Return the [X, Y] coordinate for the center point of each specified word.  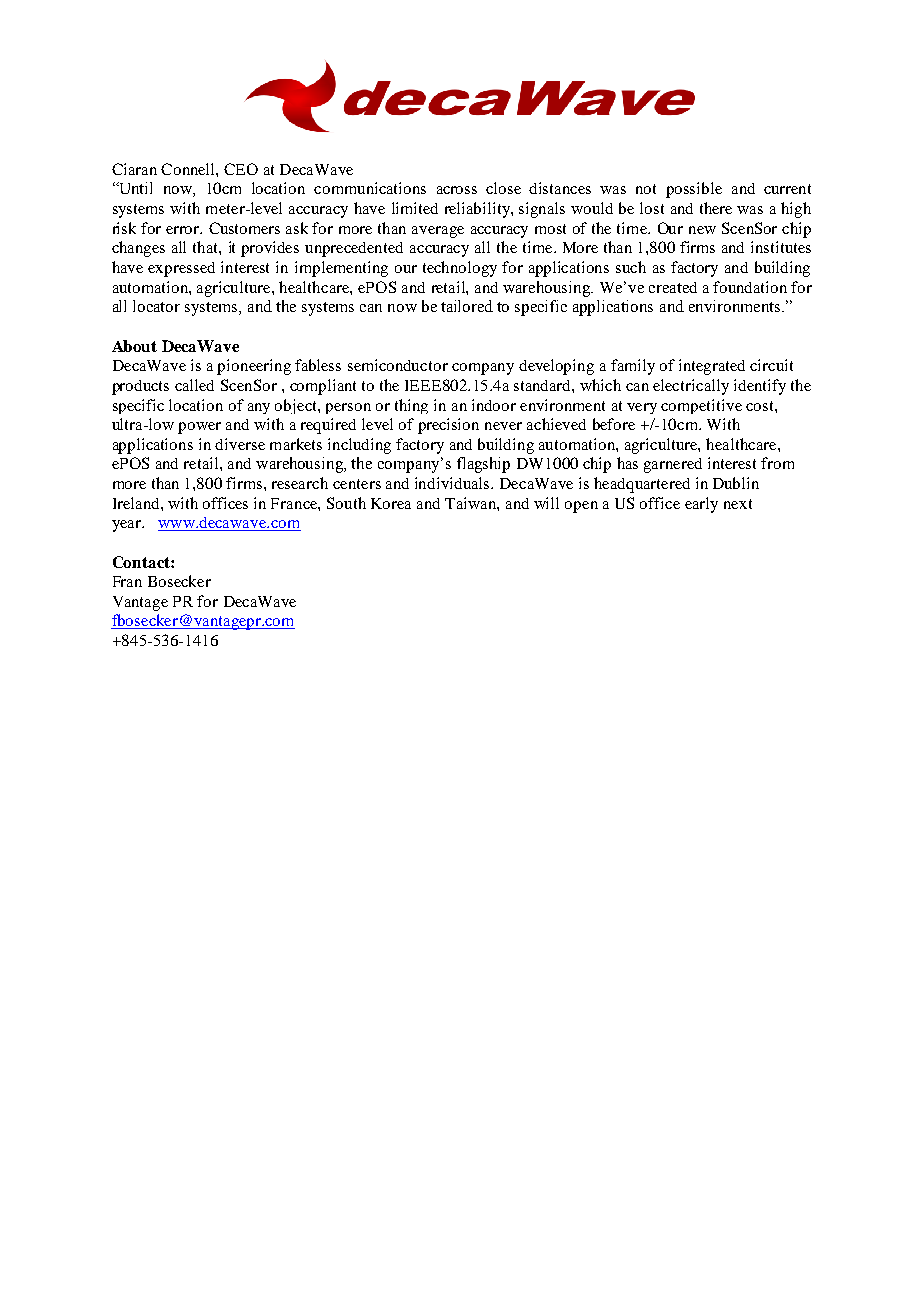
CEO [241, 169]
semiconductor [398, 365]
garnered [673, 465]
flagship [483, 465]
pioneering [254, 367]
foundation [750, 287]
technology [460, 269]
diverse [240, 444]
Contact [142, 562]
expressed [181, 269]
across [457, 190]
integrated [712, 367]
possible [694, 190]
